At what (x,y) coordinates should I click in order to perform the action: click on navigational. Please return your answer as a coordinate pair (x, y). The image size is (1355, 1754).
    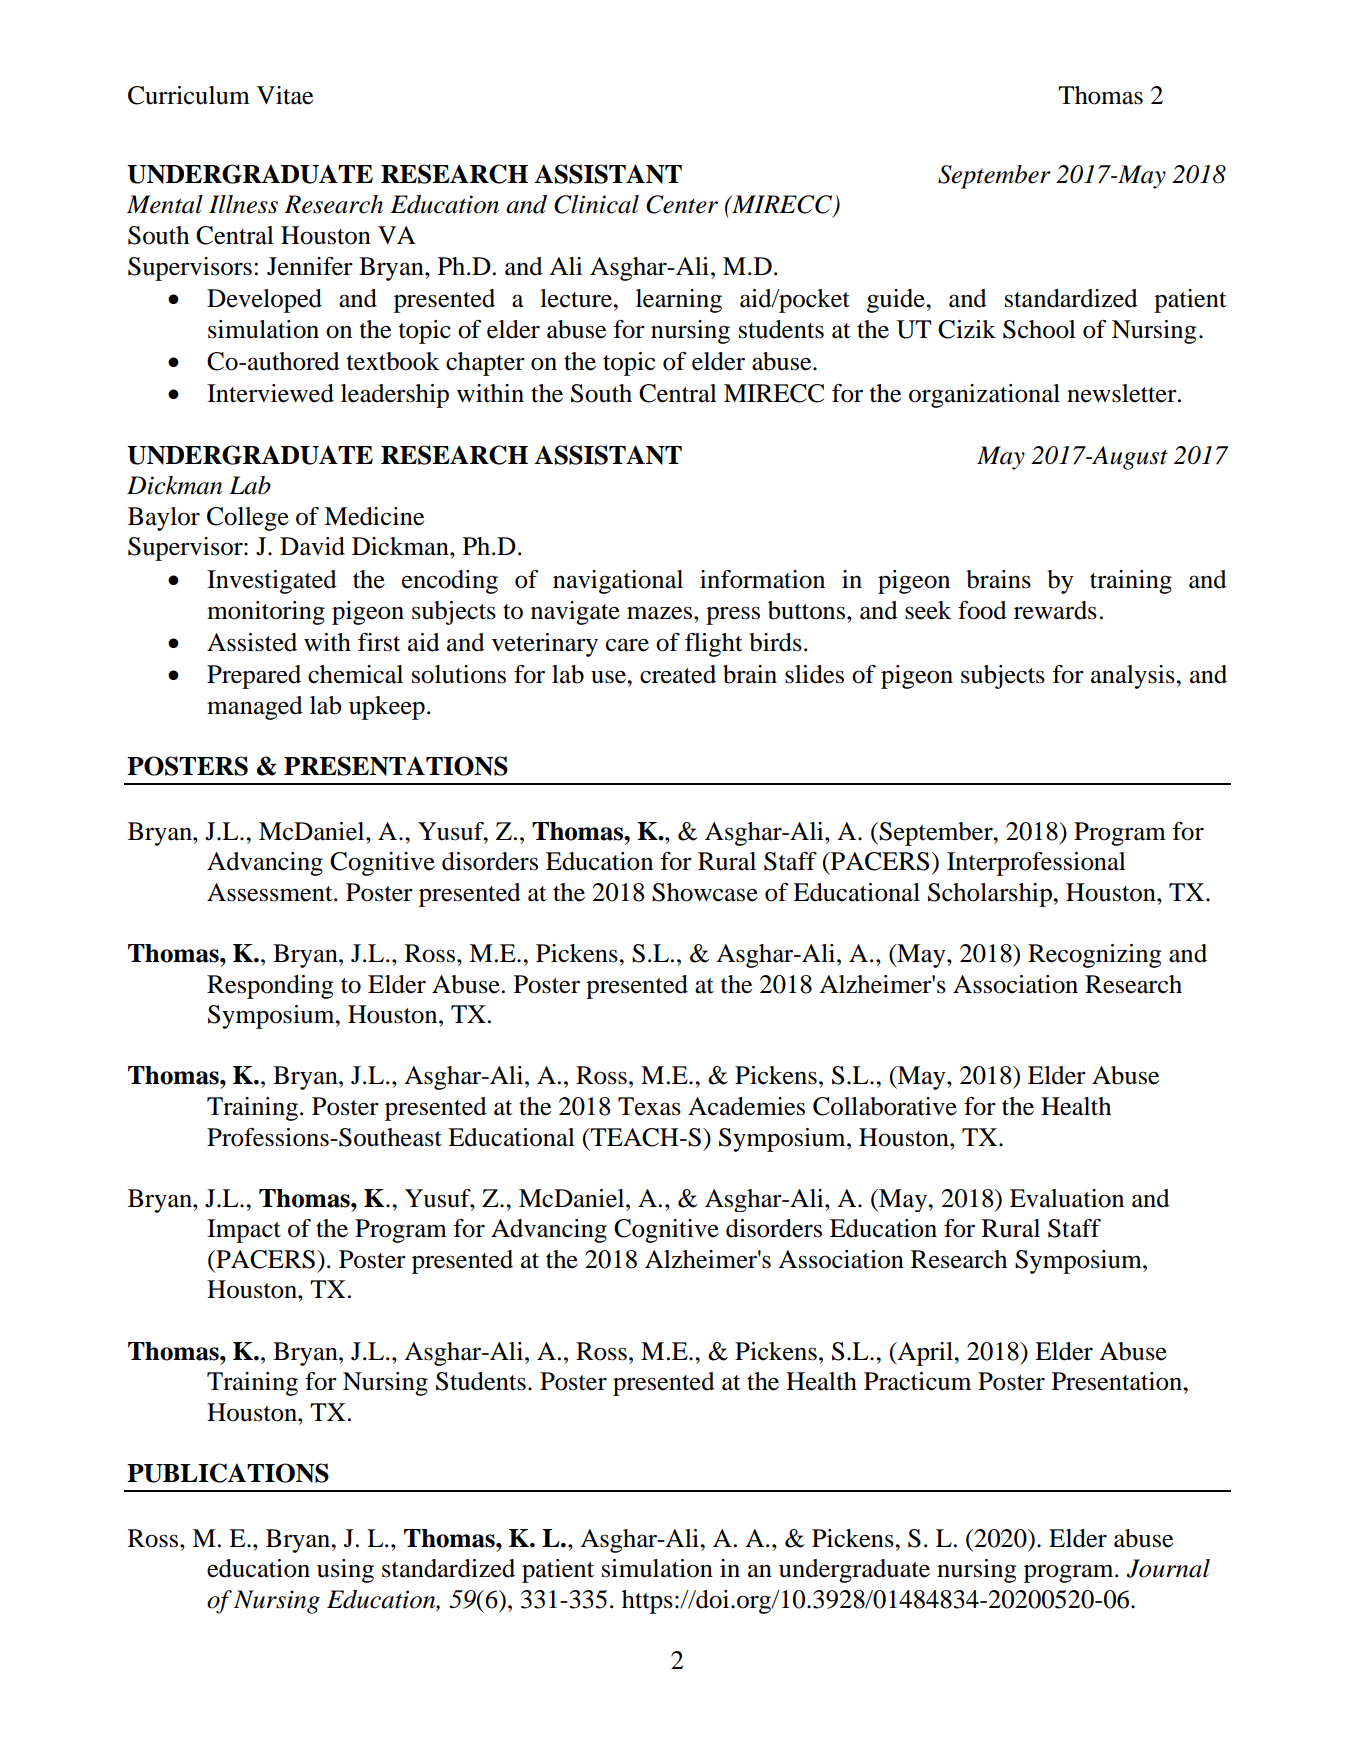
    Looking at the image, I should click on (618, 582).
